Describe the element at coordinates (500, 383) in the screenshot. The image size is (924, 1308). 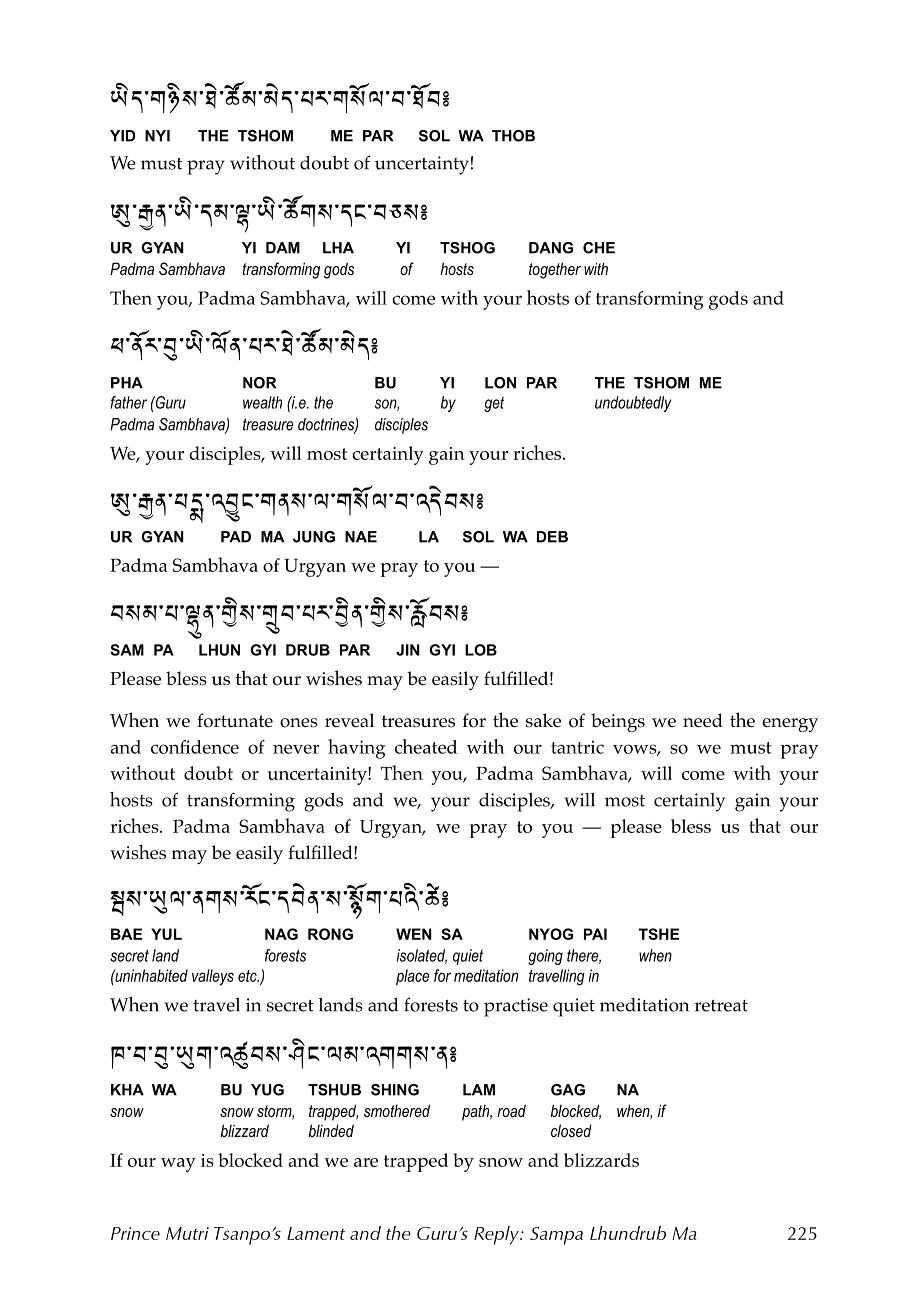
I see `LON` at that location.
